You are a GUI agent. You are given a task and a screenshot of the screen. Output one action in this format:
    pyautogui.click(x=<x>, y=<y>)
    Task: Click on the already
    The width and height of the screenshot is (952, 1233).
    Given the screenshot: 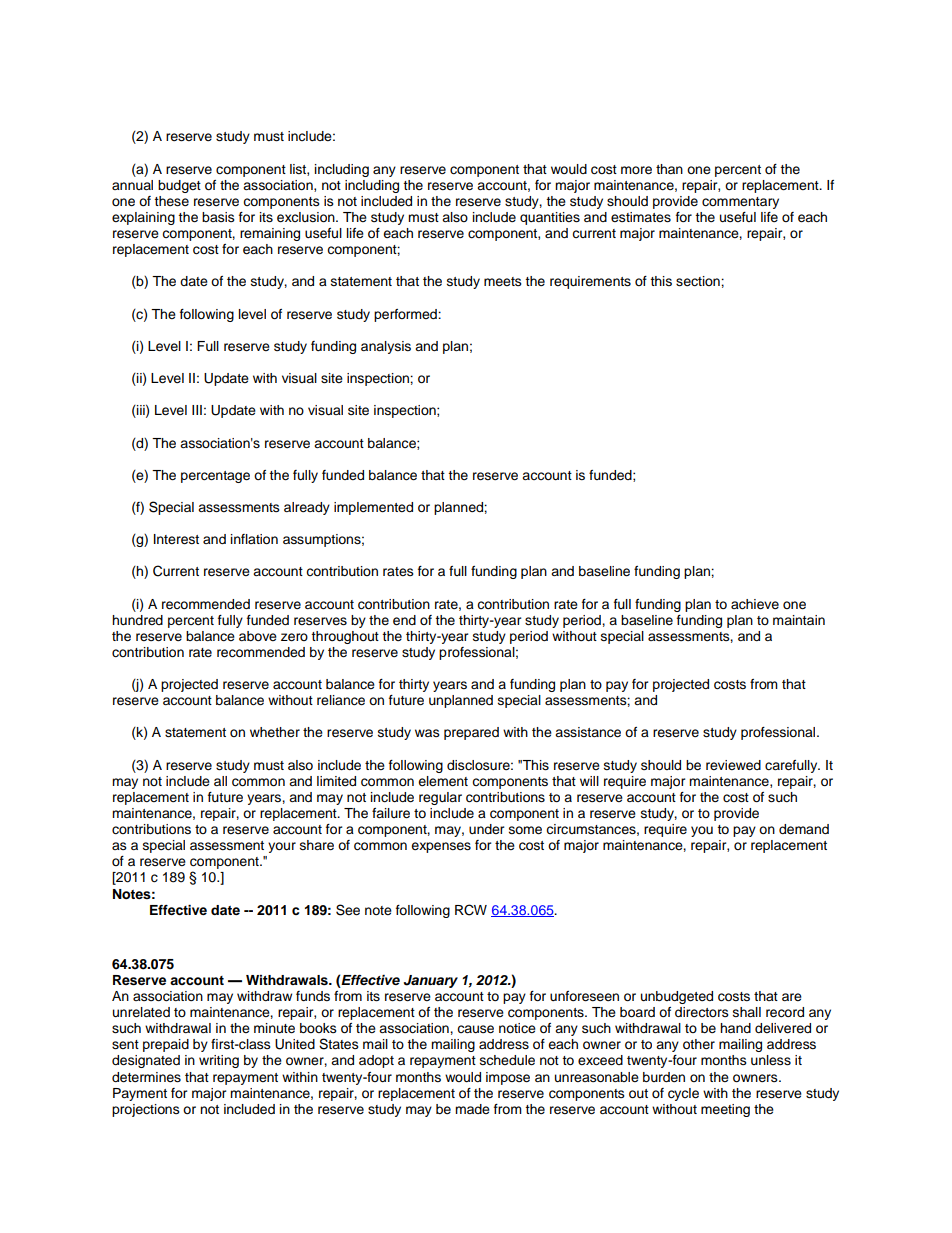 What is the action you would take?
    pyautogui.click(x=307, y=508)
